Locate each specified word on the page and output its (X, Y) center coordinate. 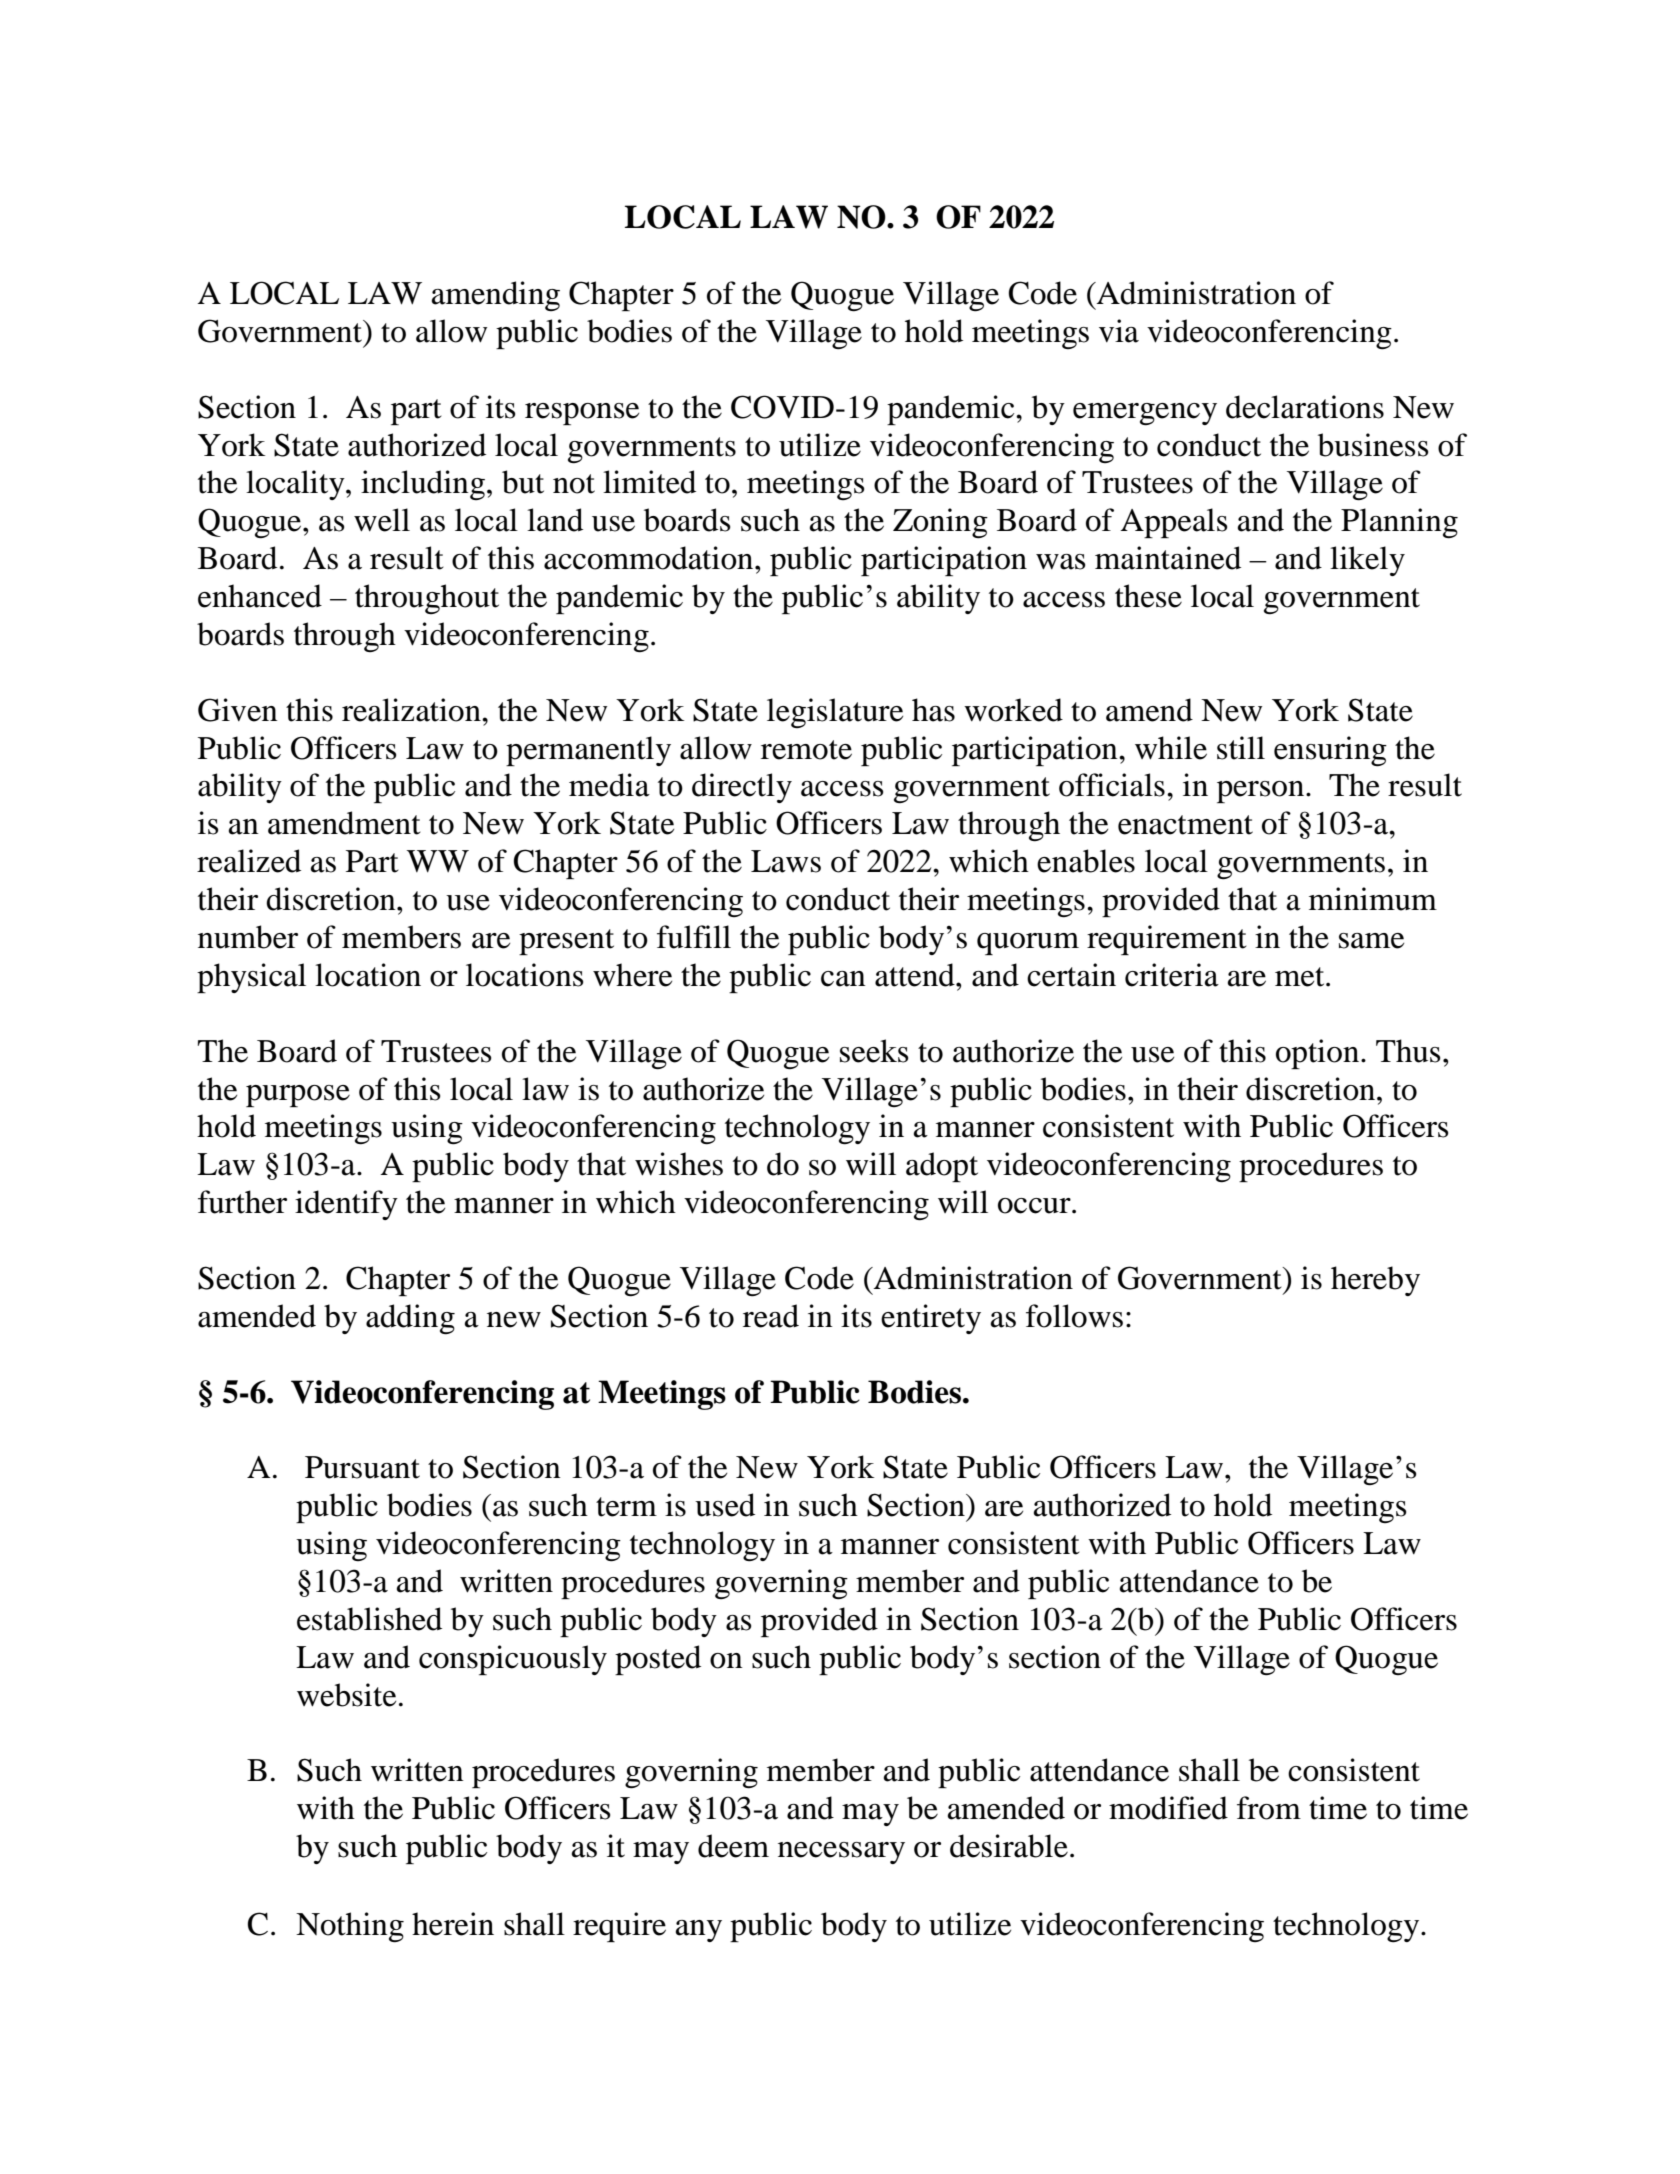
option (1317, 1054)
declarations (1305, 407)
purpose (298, 1096)
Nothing (350, 1927)
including (423, 485)
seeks (874, 1051)
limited (649, 482)
